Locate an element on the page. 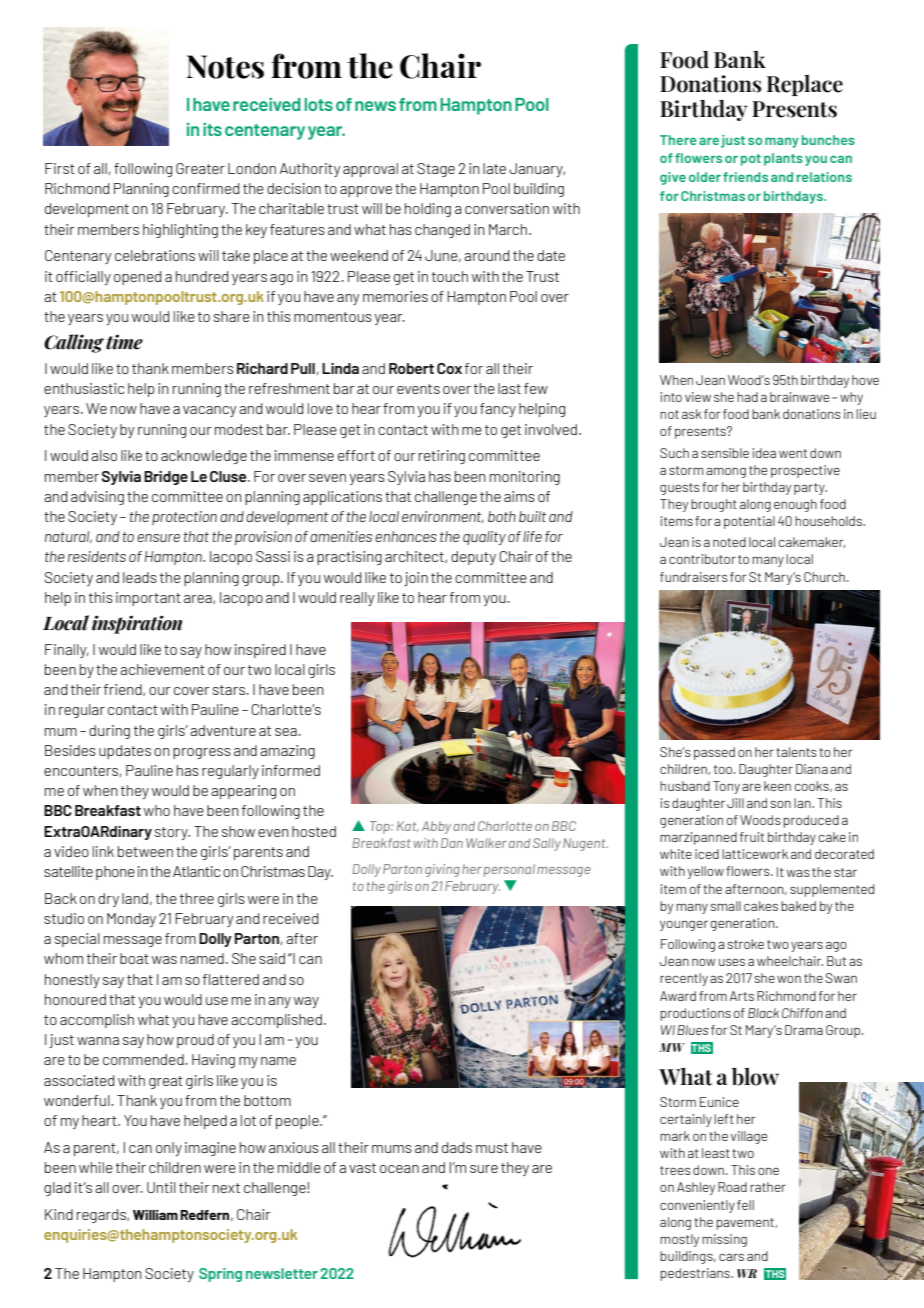 This image has width=924, height=1308. plants is located at coordinates (783, 159).
